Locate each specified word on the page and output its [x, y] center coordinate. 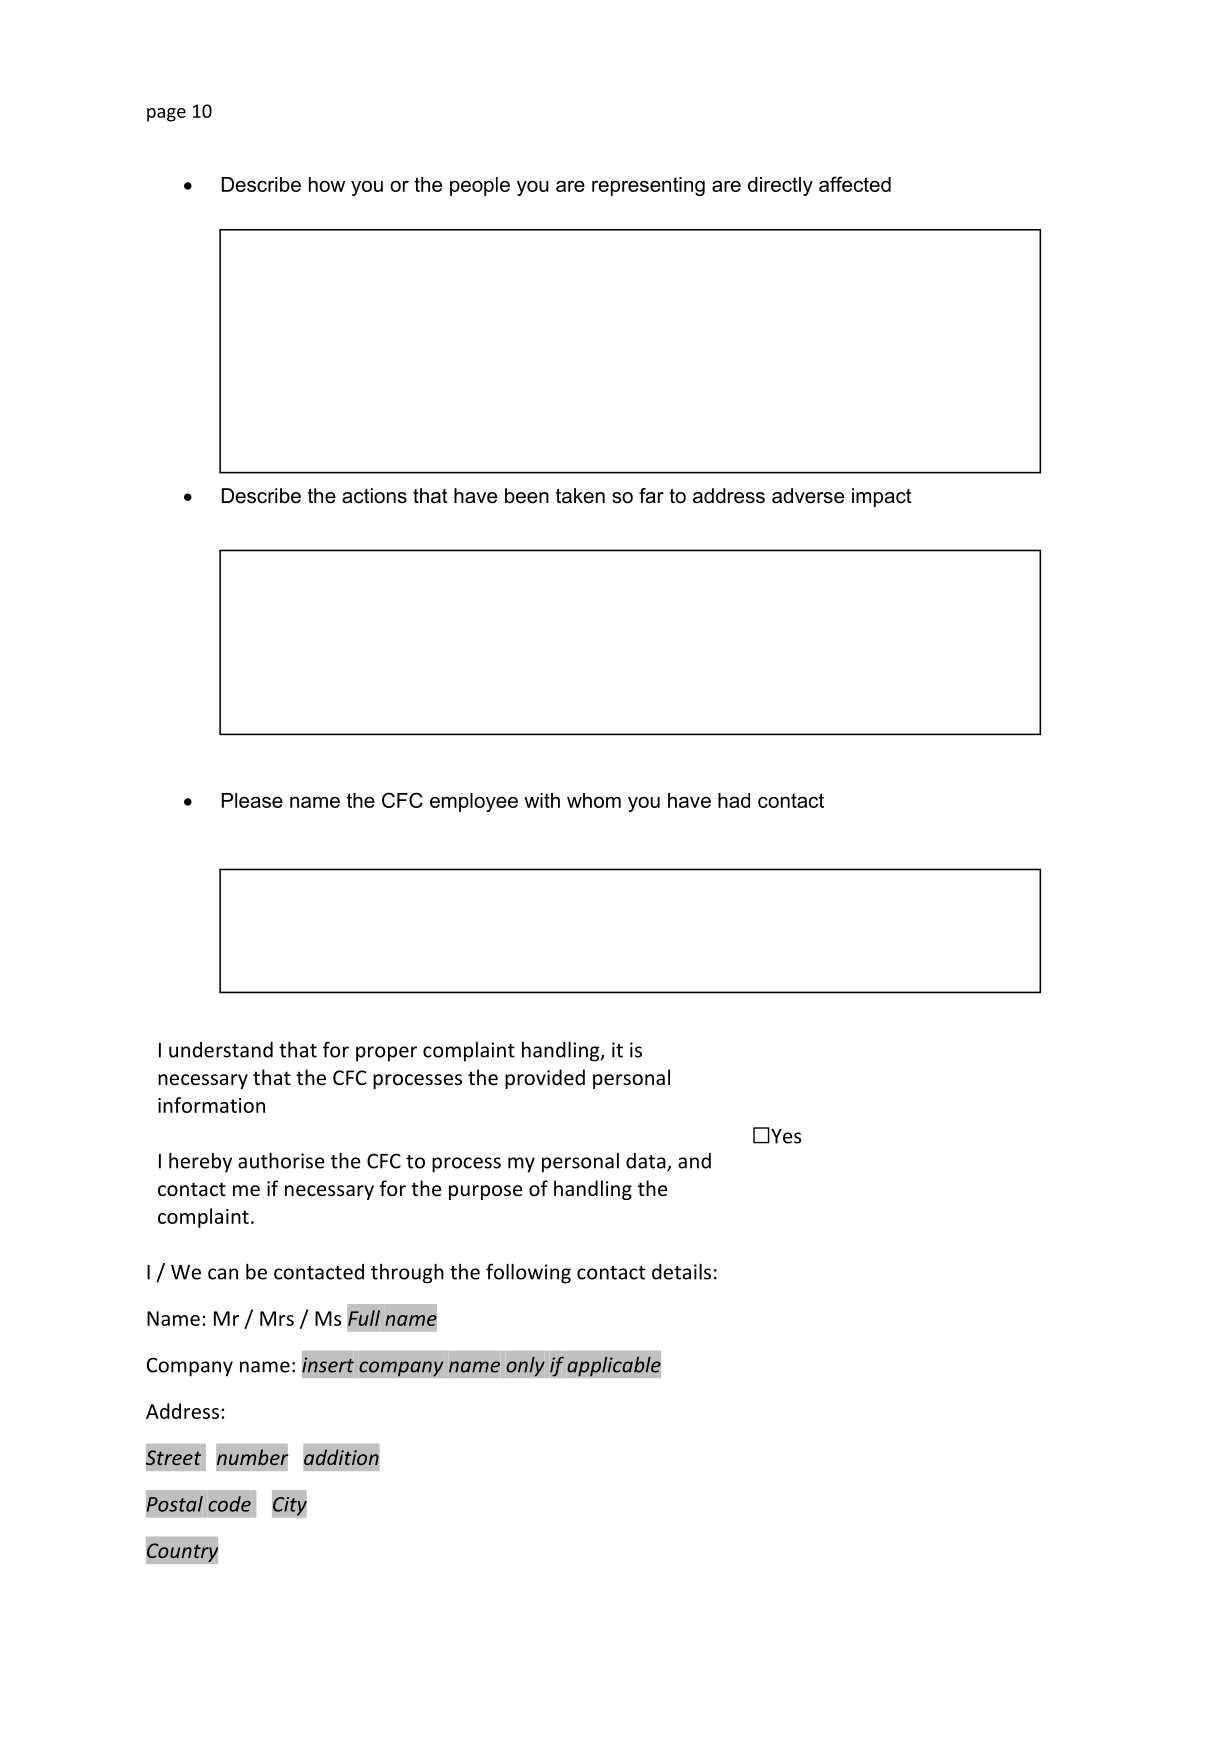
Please [252, 800]
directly [780, 186]
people [480, 186]
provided [545, 1079]
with [542, 800]
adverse [808, 496]
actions [374, 496]
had [734, 800]
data [647, 1162]
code [229, 1504]
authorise [281, 1160]
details [681, 1271]
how [327, 184]
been [527, 496]
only [525, 1366]
